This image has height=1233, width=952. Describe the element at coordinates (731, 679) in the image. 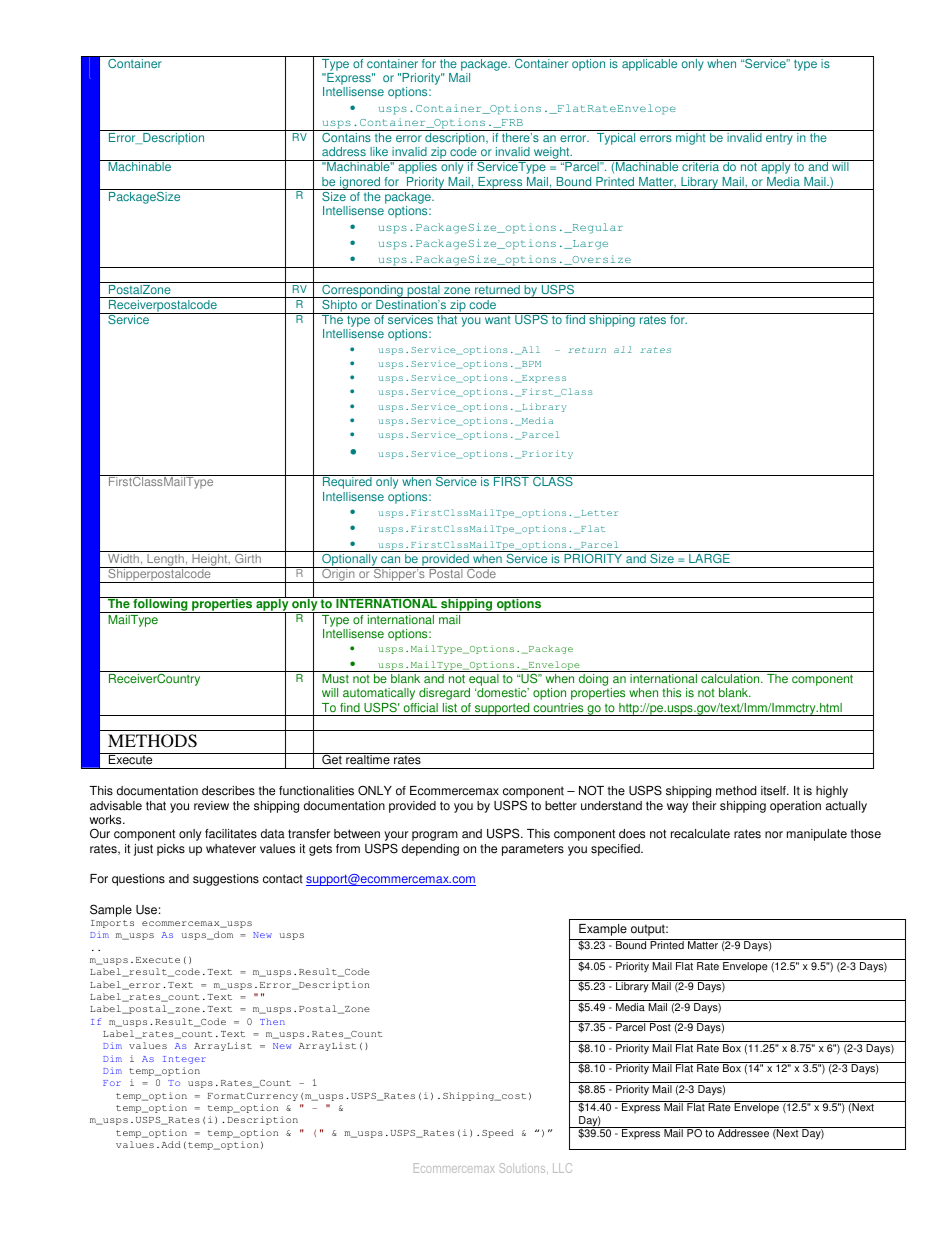

I see `calculation` at that location.
